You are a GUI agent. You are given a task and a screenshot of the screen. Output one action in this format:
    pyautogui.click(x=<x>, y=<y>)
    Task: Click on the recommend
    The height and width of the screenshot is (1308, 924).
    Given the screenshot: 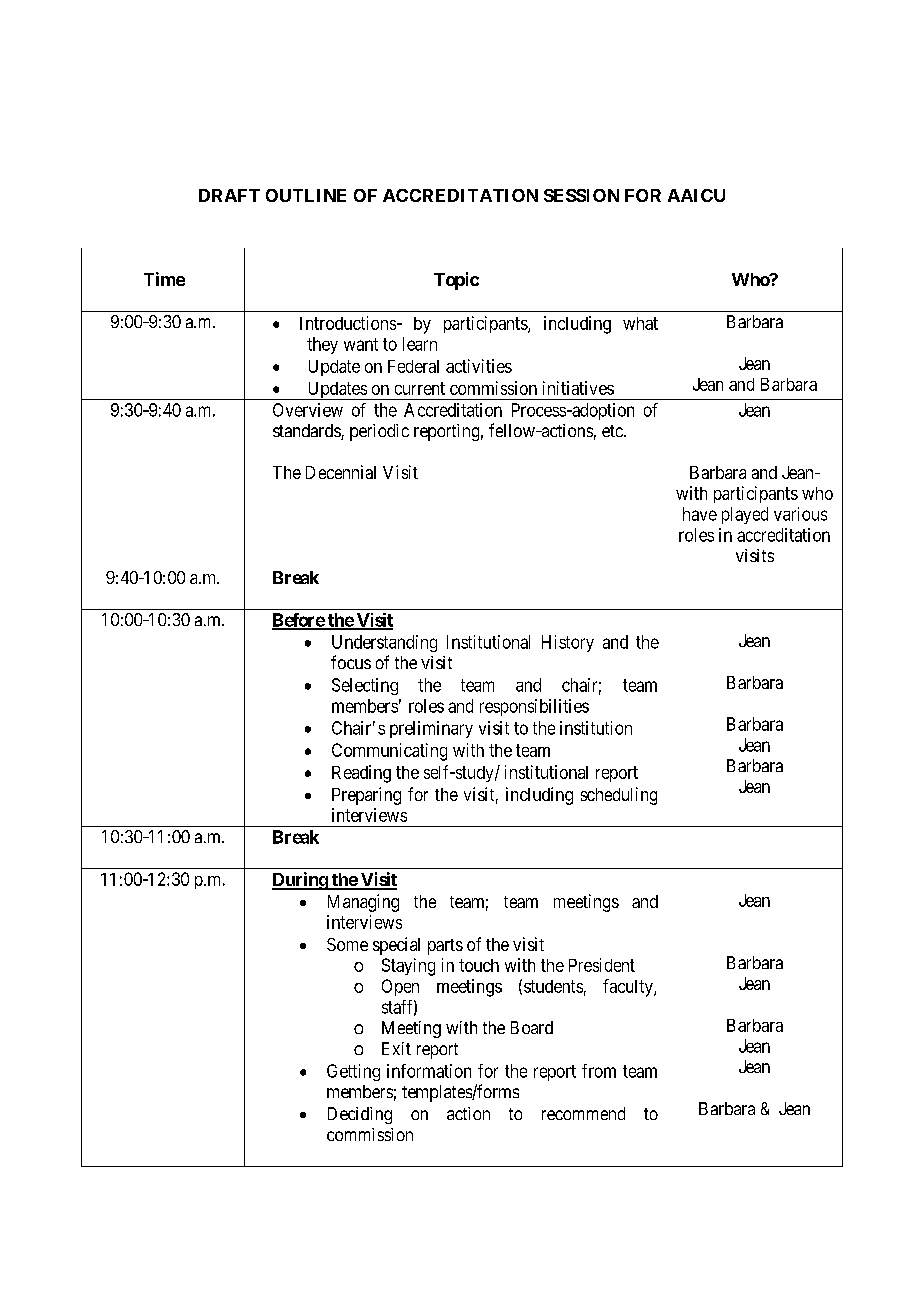 What is the action you would take?
    pyautogui.click(x=583, y=1113)
